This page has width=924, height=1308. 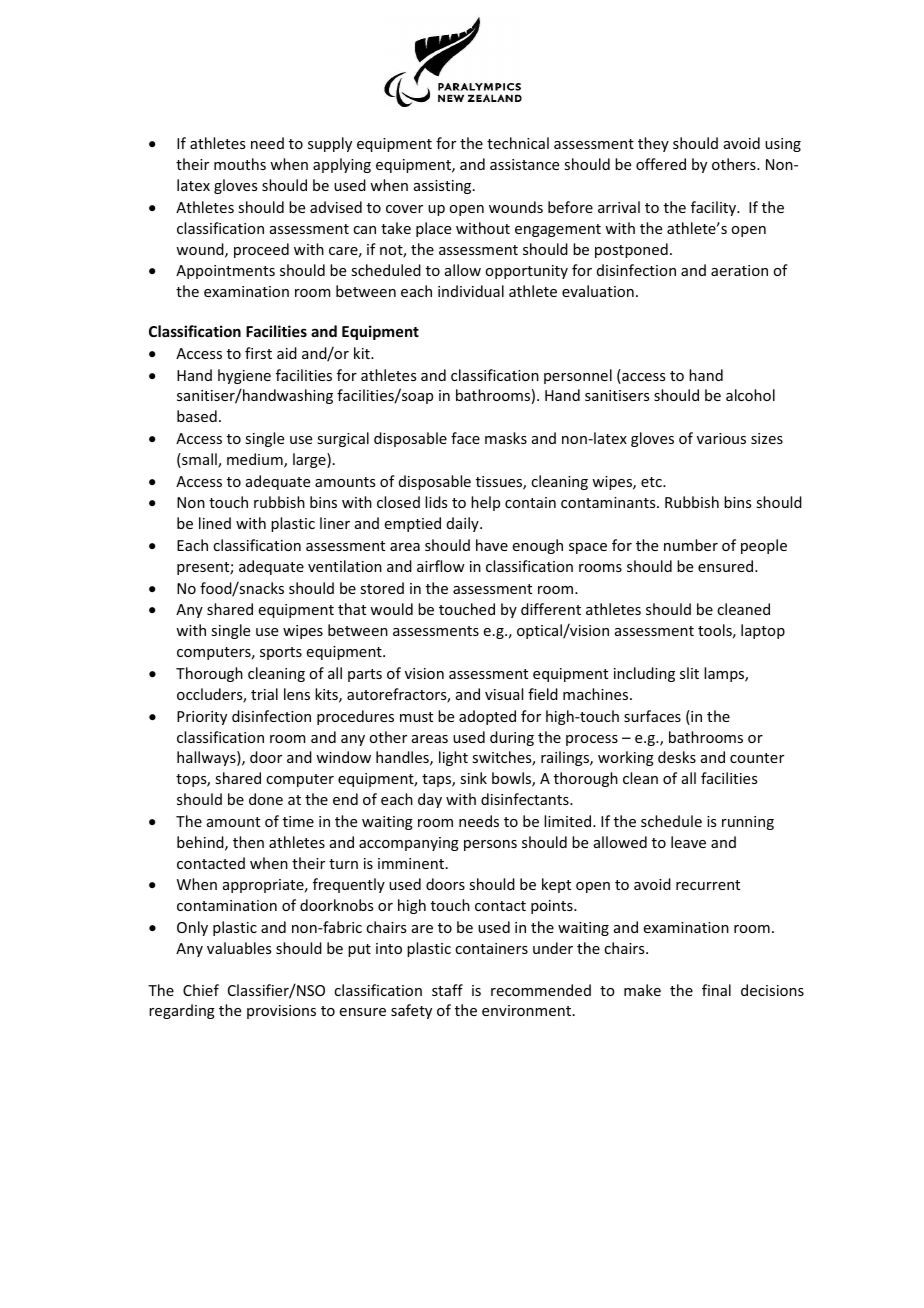 What do you see at coordinates (504, 694) in the page?
I see `visual` at bounding box center [504, 694].
